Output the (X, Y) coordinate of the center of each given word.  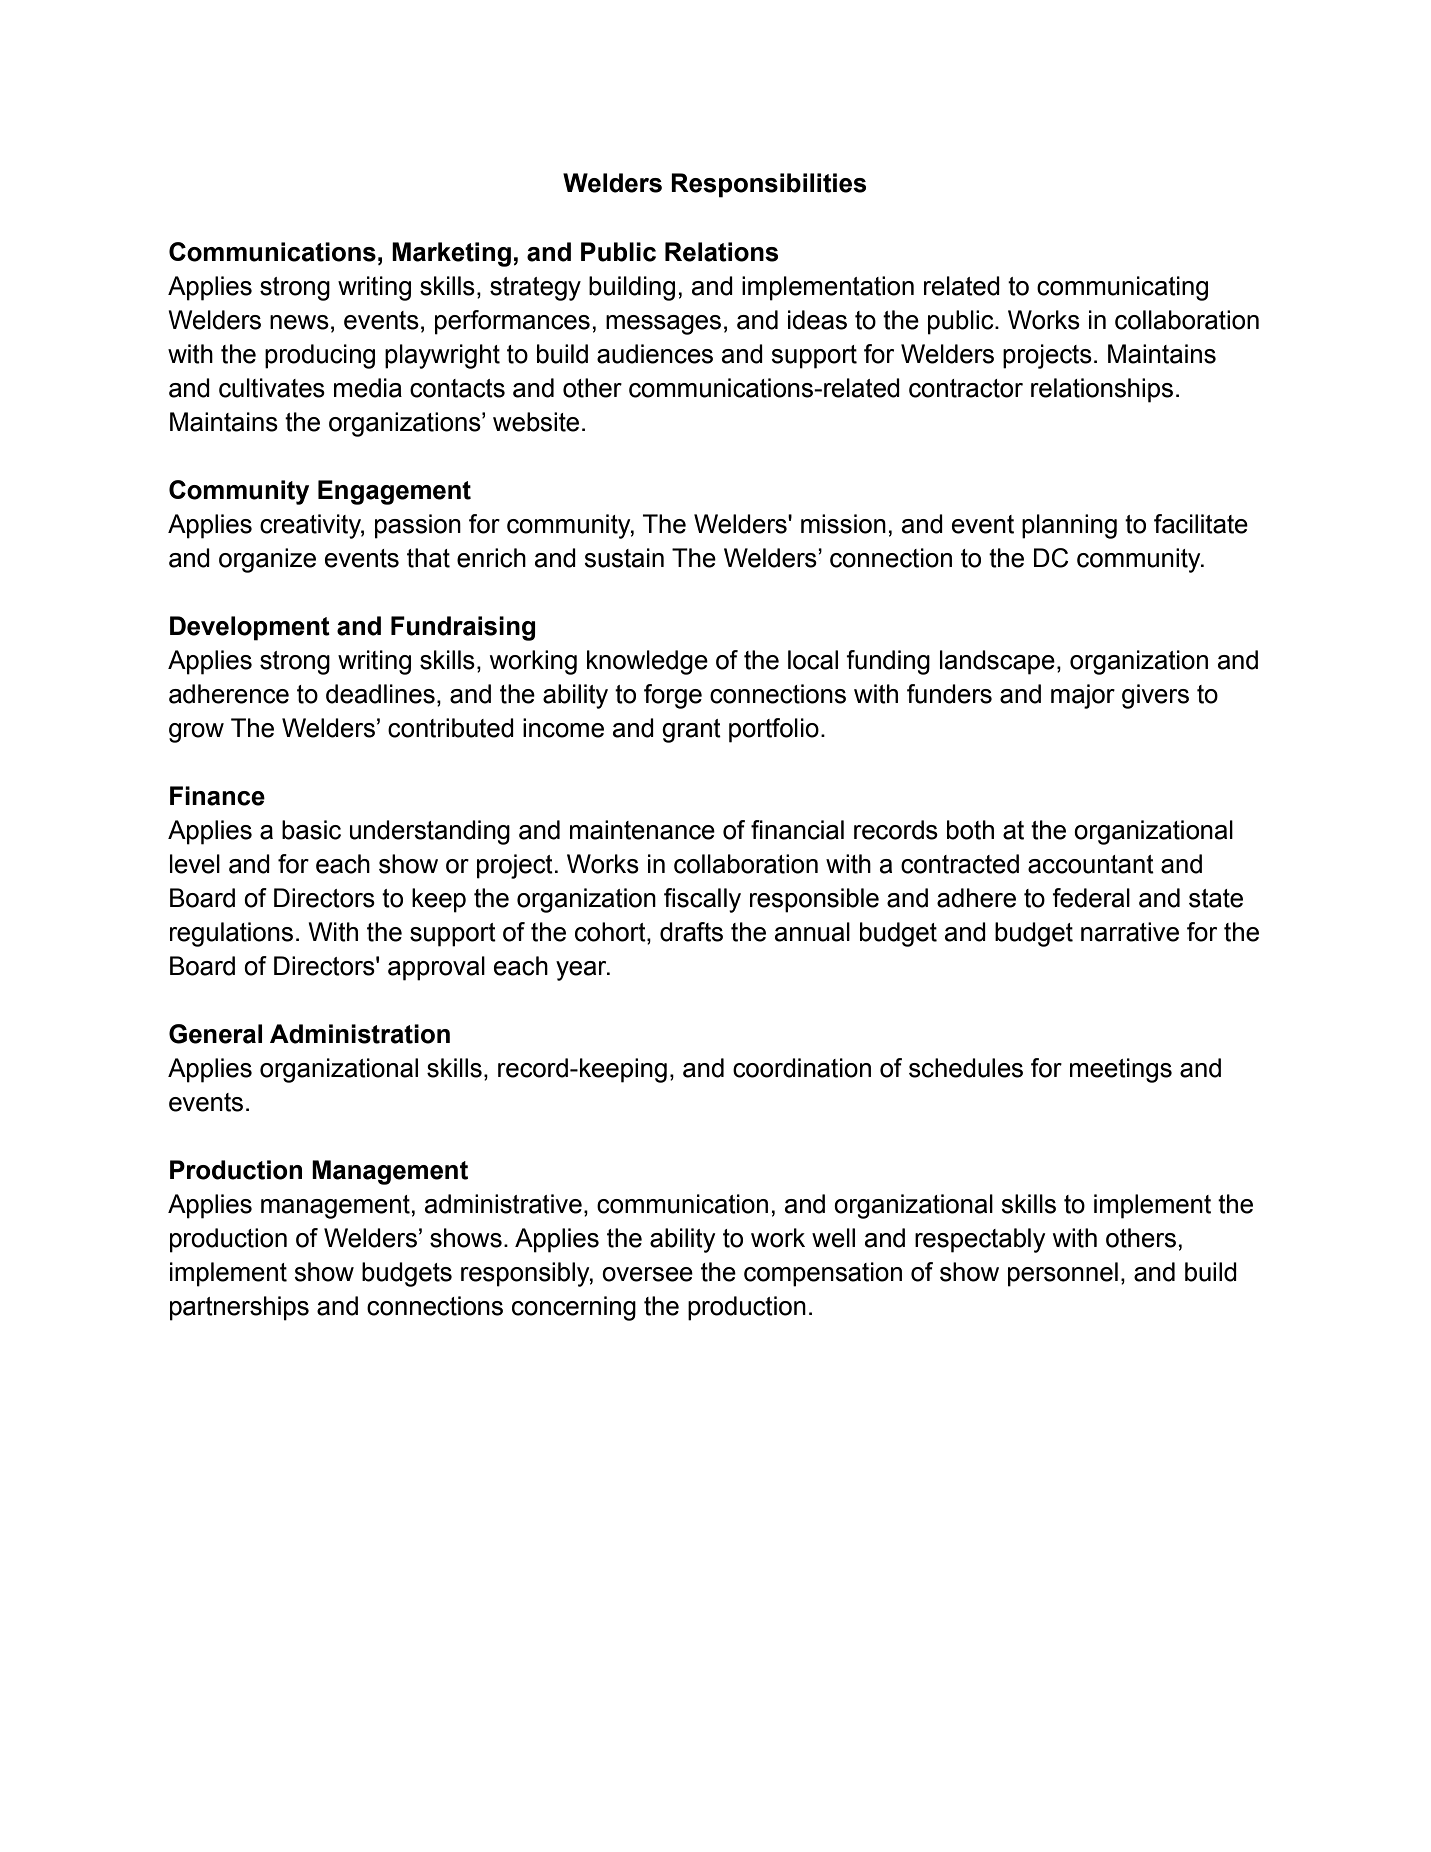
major (1083, 696)
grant (691, 731)
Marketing (451, 254)
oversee (647, 1274)
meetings (1121, 1070)
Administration (360, 1034)
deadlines (380, 694)
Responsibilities (768, 185)
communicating (1122, 288)
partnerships (239, 1308)
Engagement (394, 492)
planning (1069, 526)
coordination (802, 1068)
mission (843, 524)
